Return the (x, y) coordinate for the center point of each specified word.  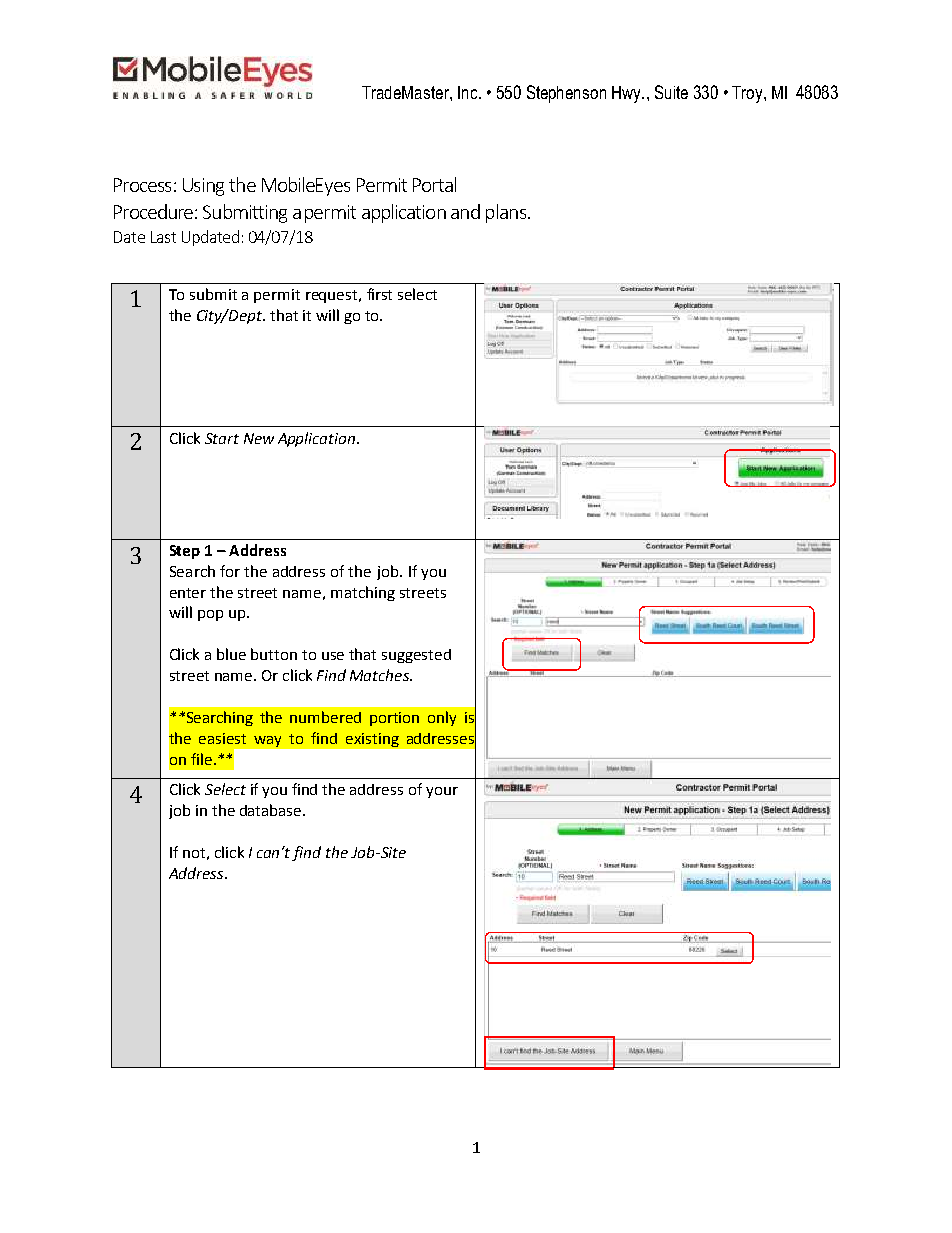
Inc (469, 92)
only (442, 718)
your (442, 792)
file (201, 759)
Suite (671, 92)
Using (203, 187)
